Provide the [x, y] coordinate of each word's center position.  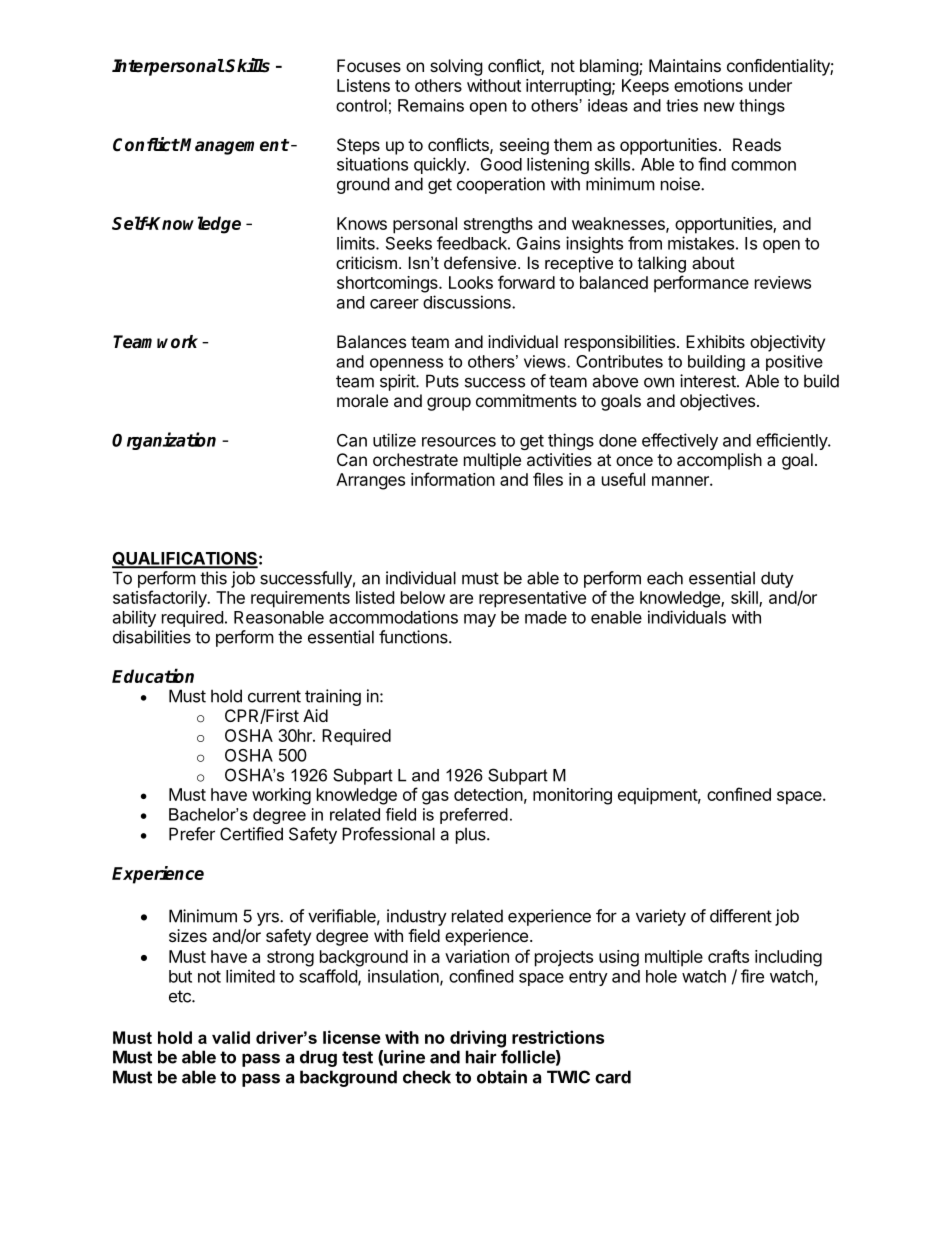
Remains [431, 105]
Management [234, 146]
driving [478, 1039]
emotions [708, 85]
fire [752, 976]
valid [231, 1037]
